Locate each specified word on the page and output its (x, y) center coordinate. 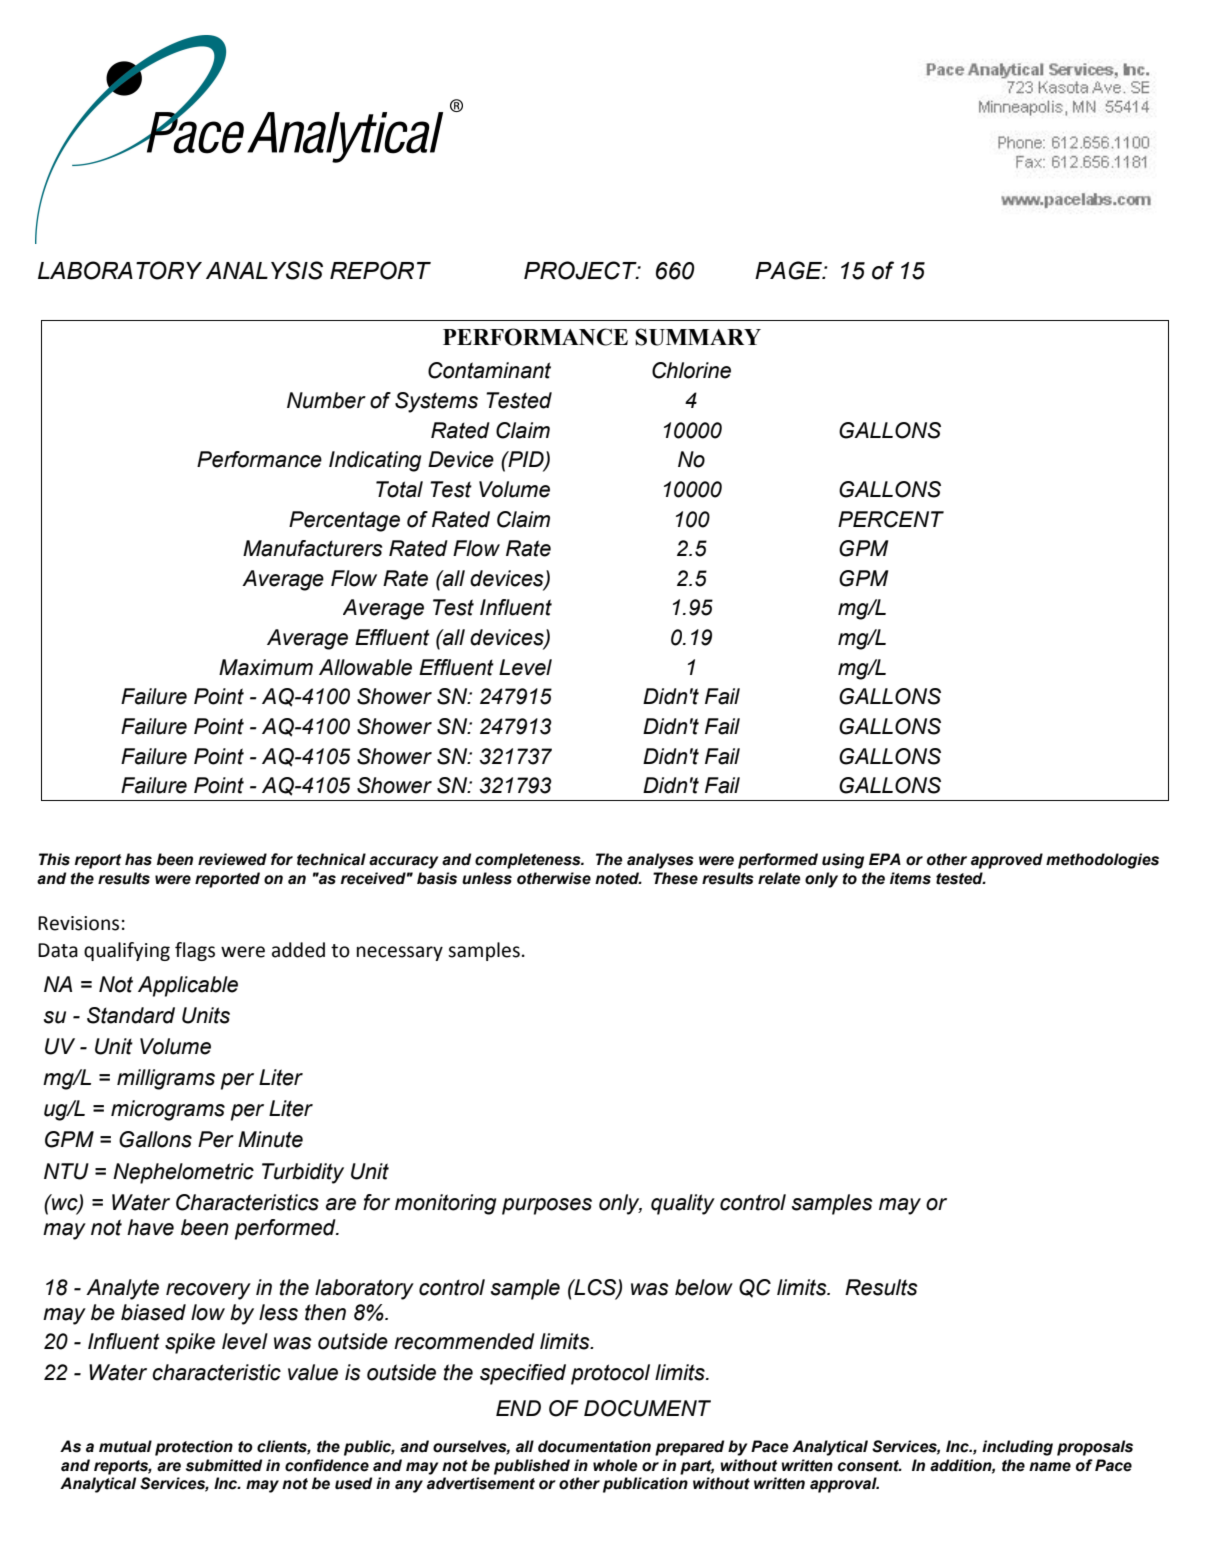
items (910, 878)
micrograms (168, 1110)
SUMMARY (698, 337)
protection (194, 1448)
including (1017, 1448)
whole (615, 1465)
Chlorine (691, 370)
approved (1007, 861)
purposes (547, 1206)
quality (683, 1204)
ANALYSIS (264, 270)
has (138, 859)
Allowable (365, 667)
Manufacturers (312, 548)
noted (618, 878)
